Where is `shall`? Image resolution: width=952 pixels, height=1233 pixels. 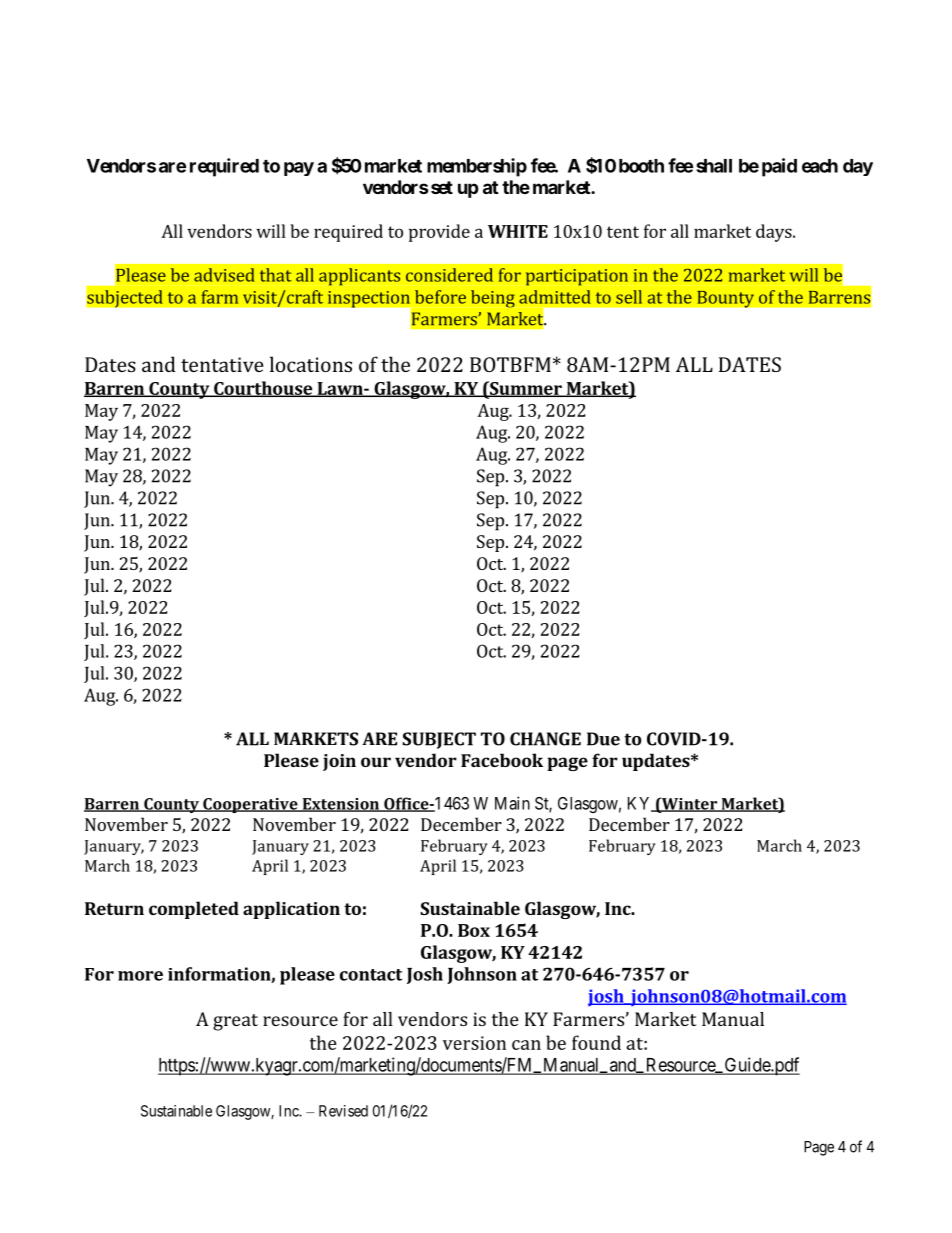
shall is located at coordinates (714, 166).
